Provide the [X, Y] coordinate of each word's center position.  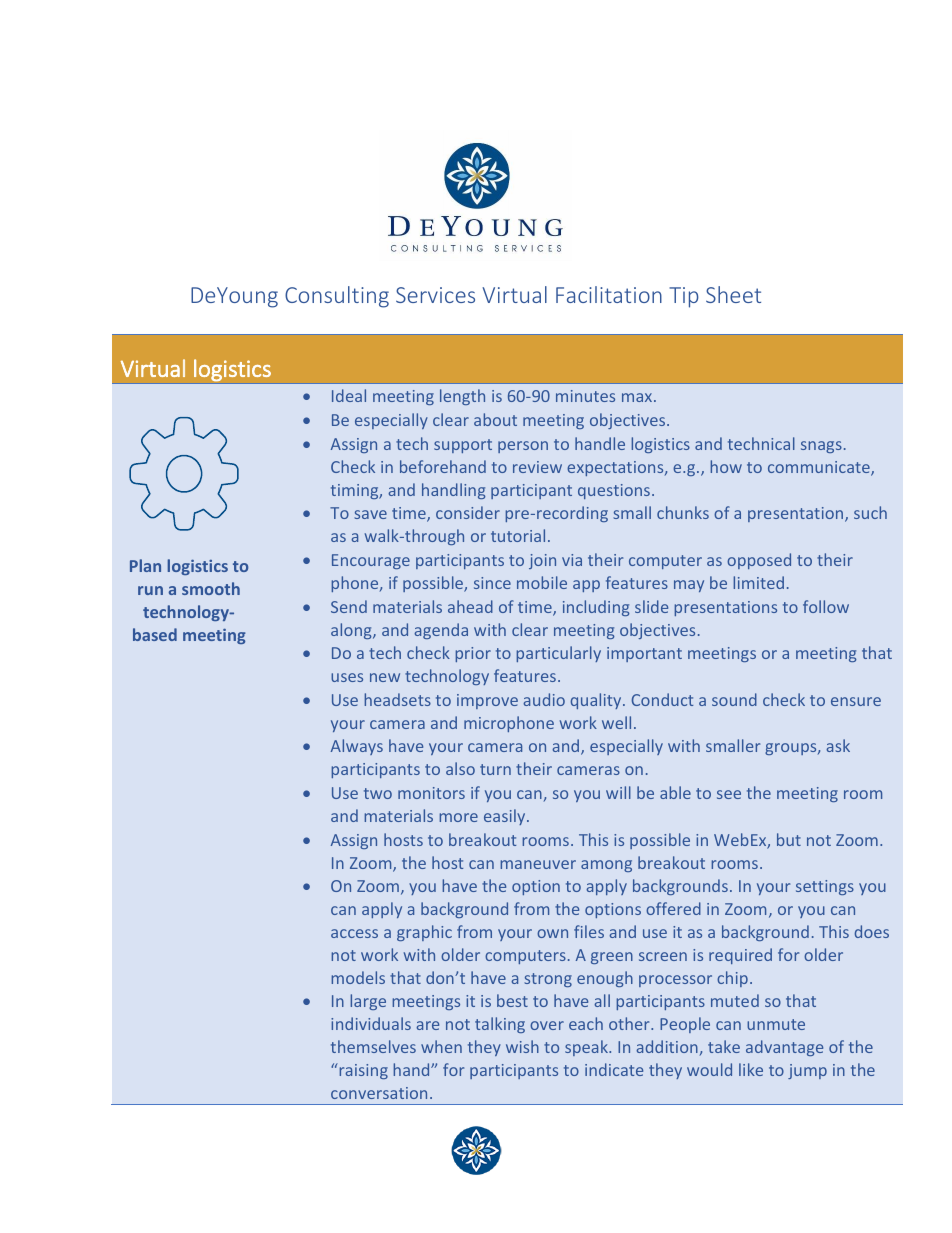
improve [487, 701]
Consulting [337, 297]
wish [522, 1046]
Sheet [733, 294]
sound [734, 699]
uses [347, 677]
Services [435, 295]
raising [362, 1071]
